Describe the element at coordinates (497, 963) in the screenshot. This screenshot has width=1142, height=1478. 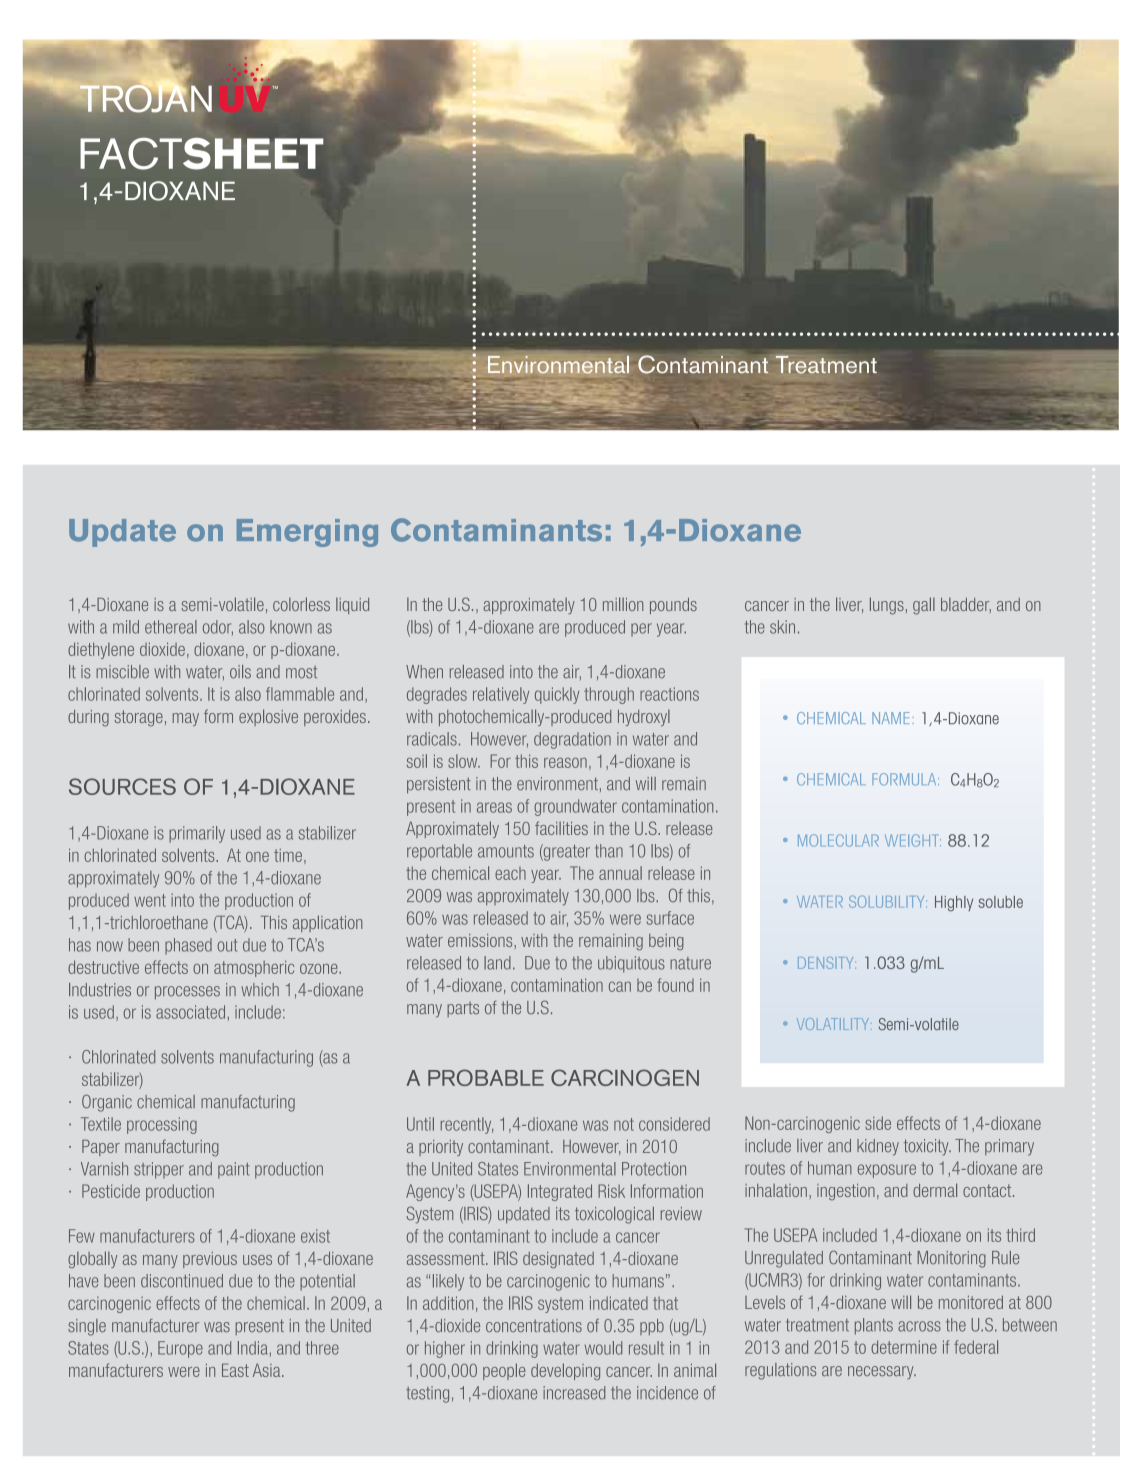
I see `land` at that location.
